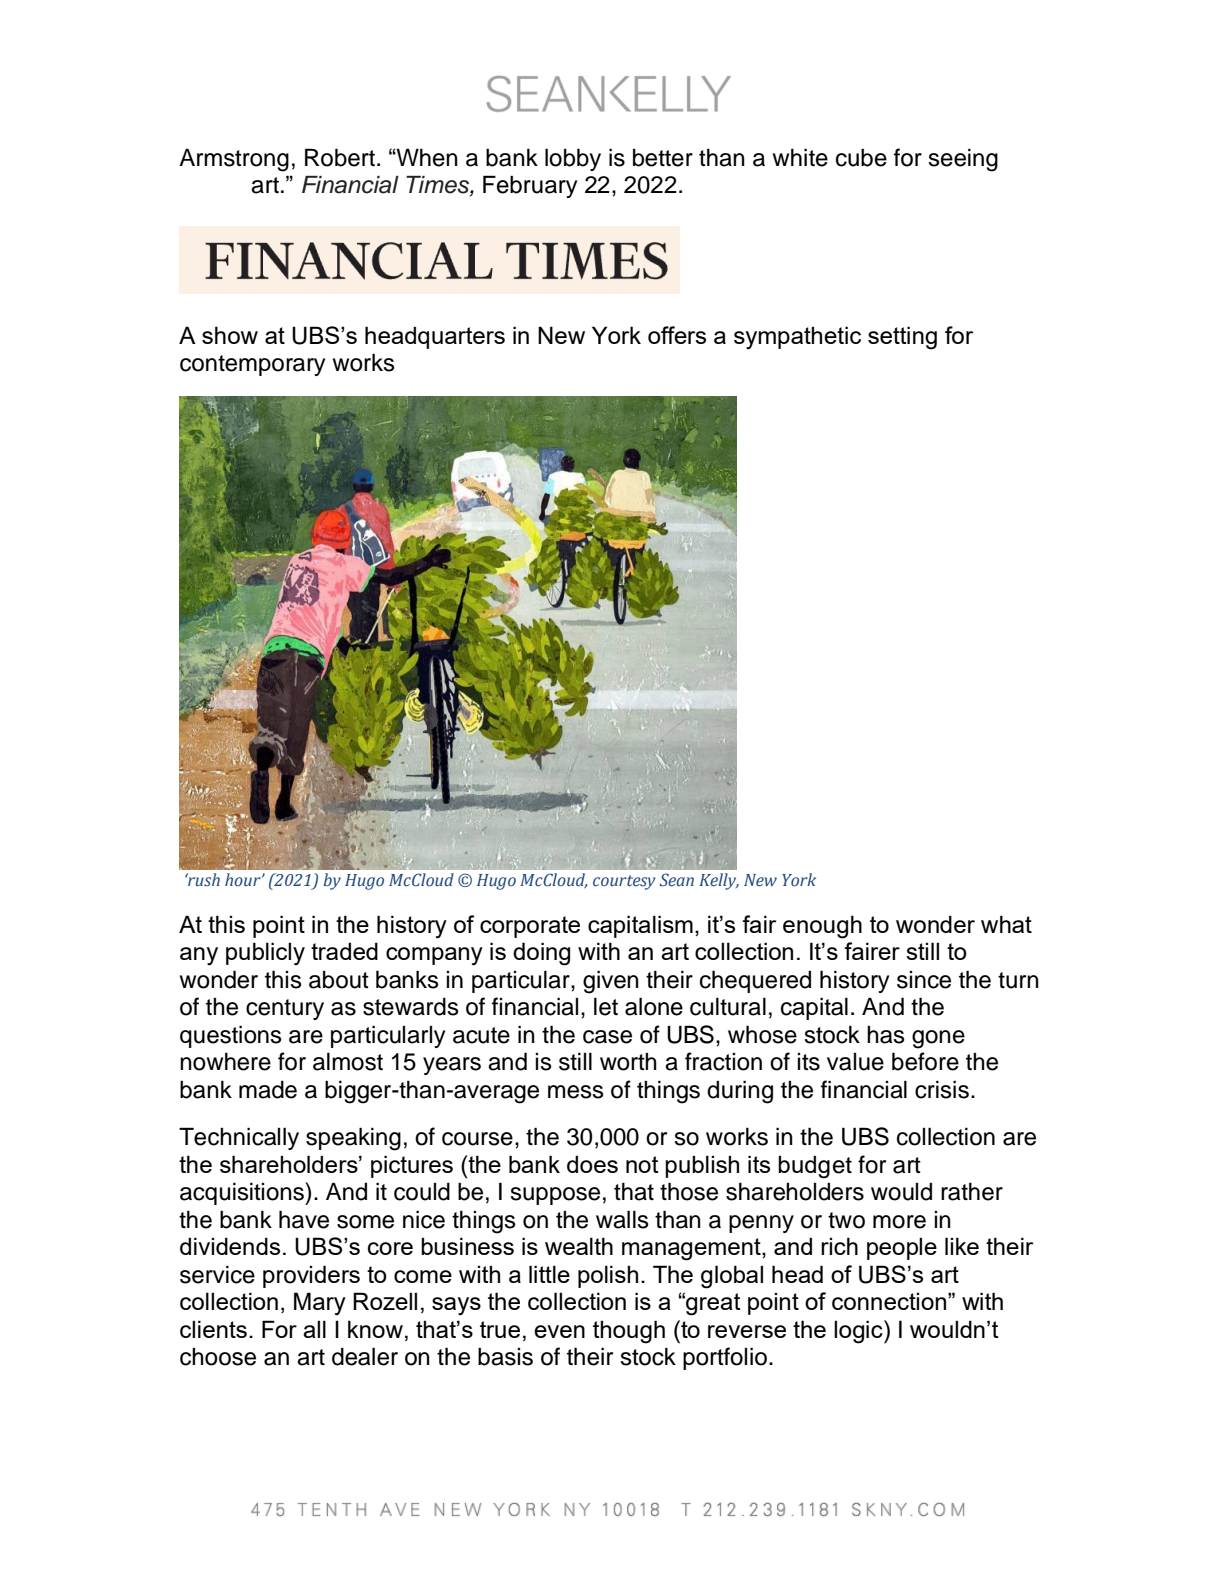  Describe the element at coordinates (573, 159) in the screenshot. I see `lobby` at that location.
